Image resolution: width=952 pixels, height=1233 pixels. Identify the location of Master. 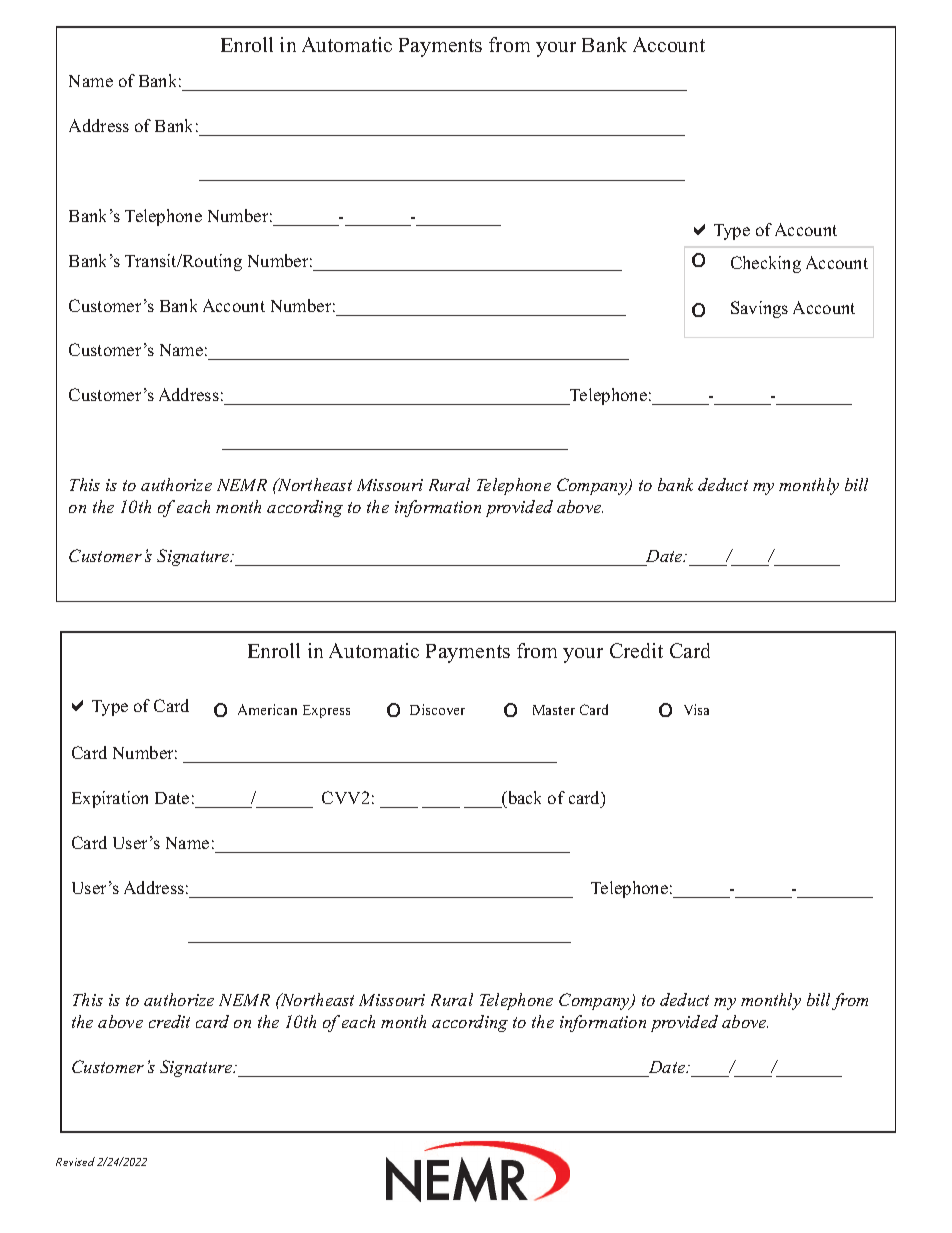
(554, 710).
